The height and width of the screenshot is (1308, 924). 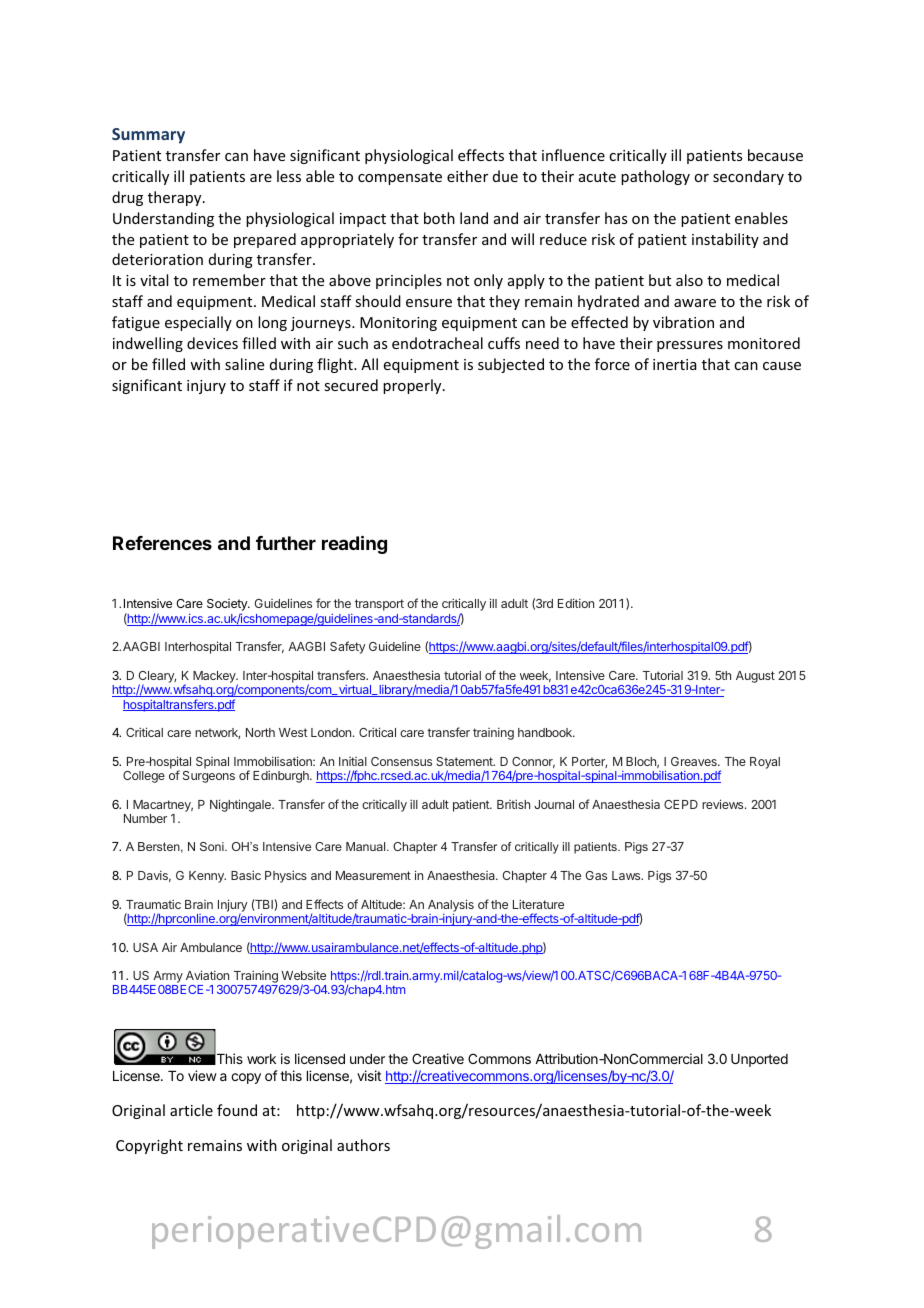 What do you see at coordinates (655, 177) in the screenshot?
I see `pathology` at bounding box center [655, 177].
